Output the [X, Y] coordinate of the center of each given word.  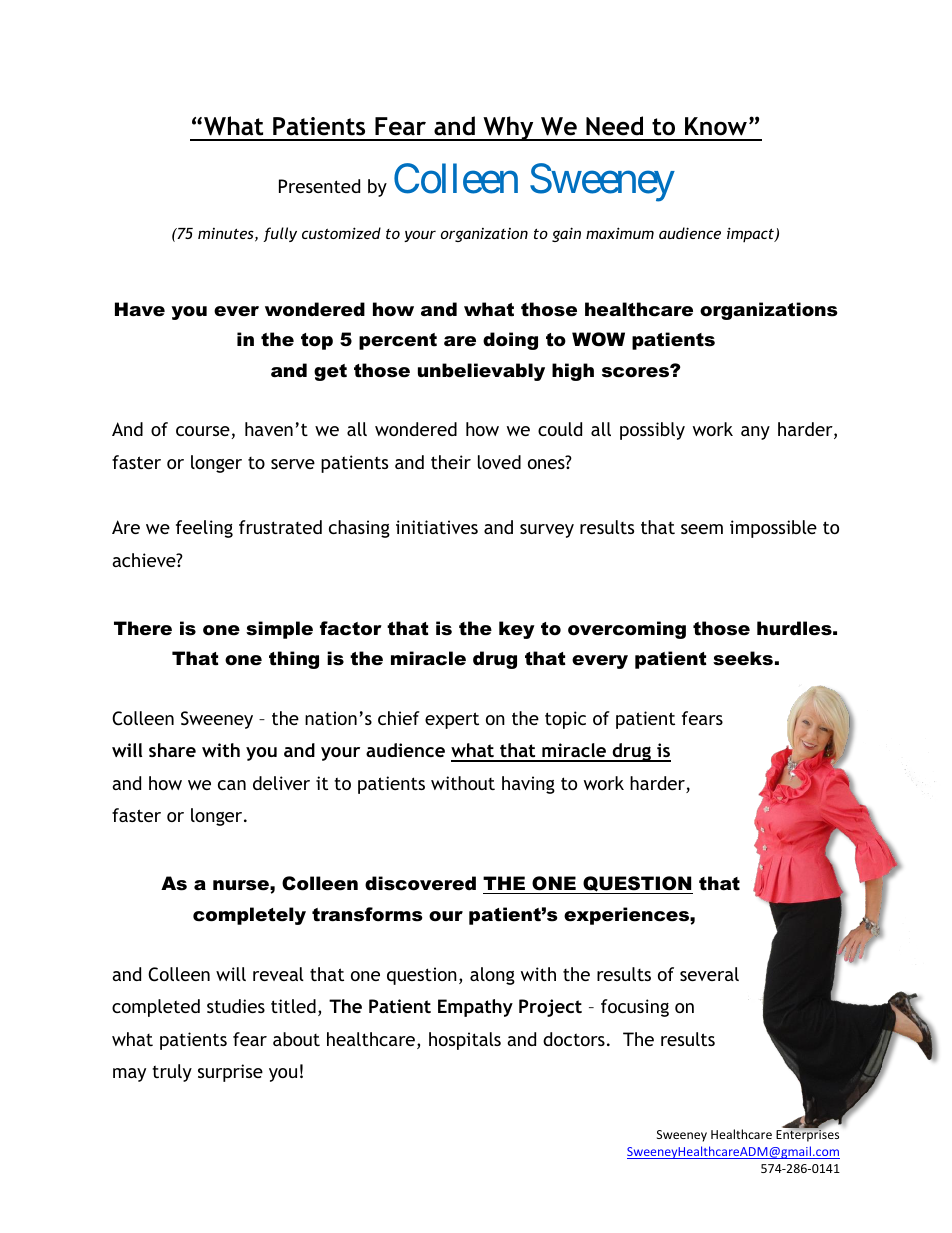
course [203, 431]
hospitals [465, 1041]
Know [716, 126]
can [232, 785]
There [143, 628]
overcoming [627, 630]
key [517, 630]
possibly [652, 431]
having [528, 785]
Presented [319, 186]
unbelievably [481, 372]
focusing [635, 1008]
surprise [230, 1073]
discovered [420, 883]
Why [508, 128]
